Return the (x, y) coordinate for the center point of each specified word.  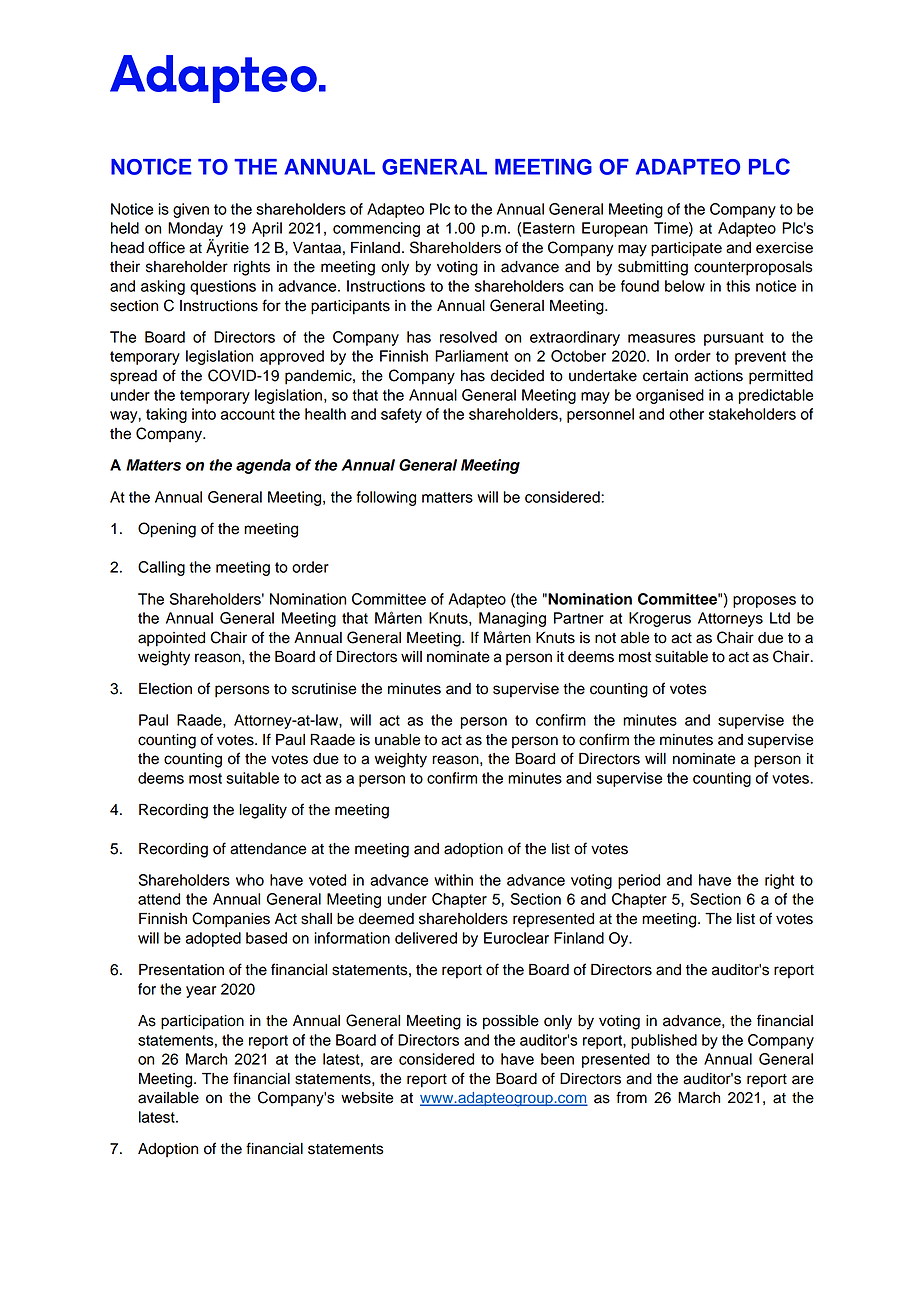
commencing (376, 229)
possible (511, 1022)
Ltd (780, 618)
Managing (512, 619)
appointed (171, 639)
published (664, 1041)
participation (202, 1022)
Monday (195, 229)
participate (686, 249)
